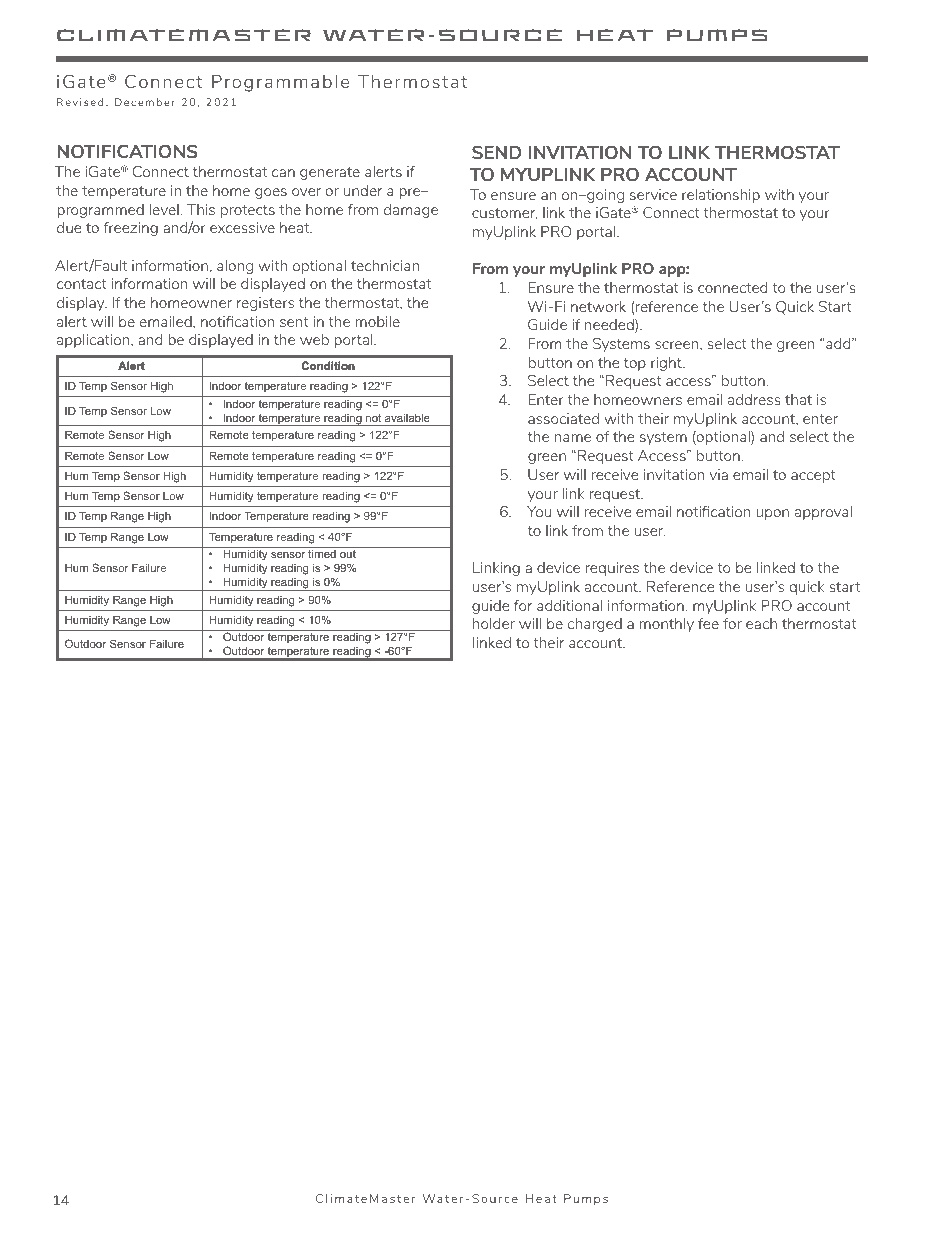 Image resolution: width=952 pixels, height=1233 pixels. What do you see at coordinates (411, 211) in the screenshot?
I see `damage` at bounding box center [411, 211].
